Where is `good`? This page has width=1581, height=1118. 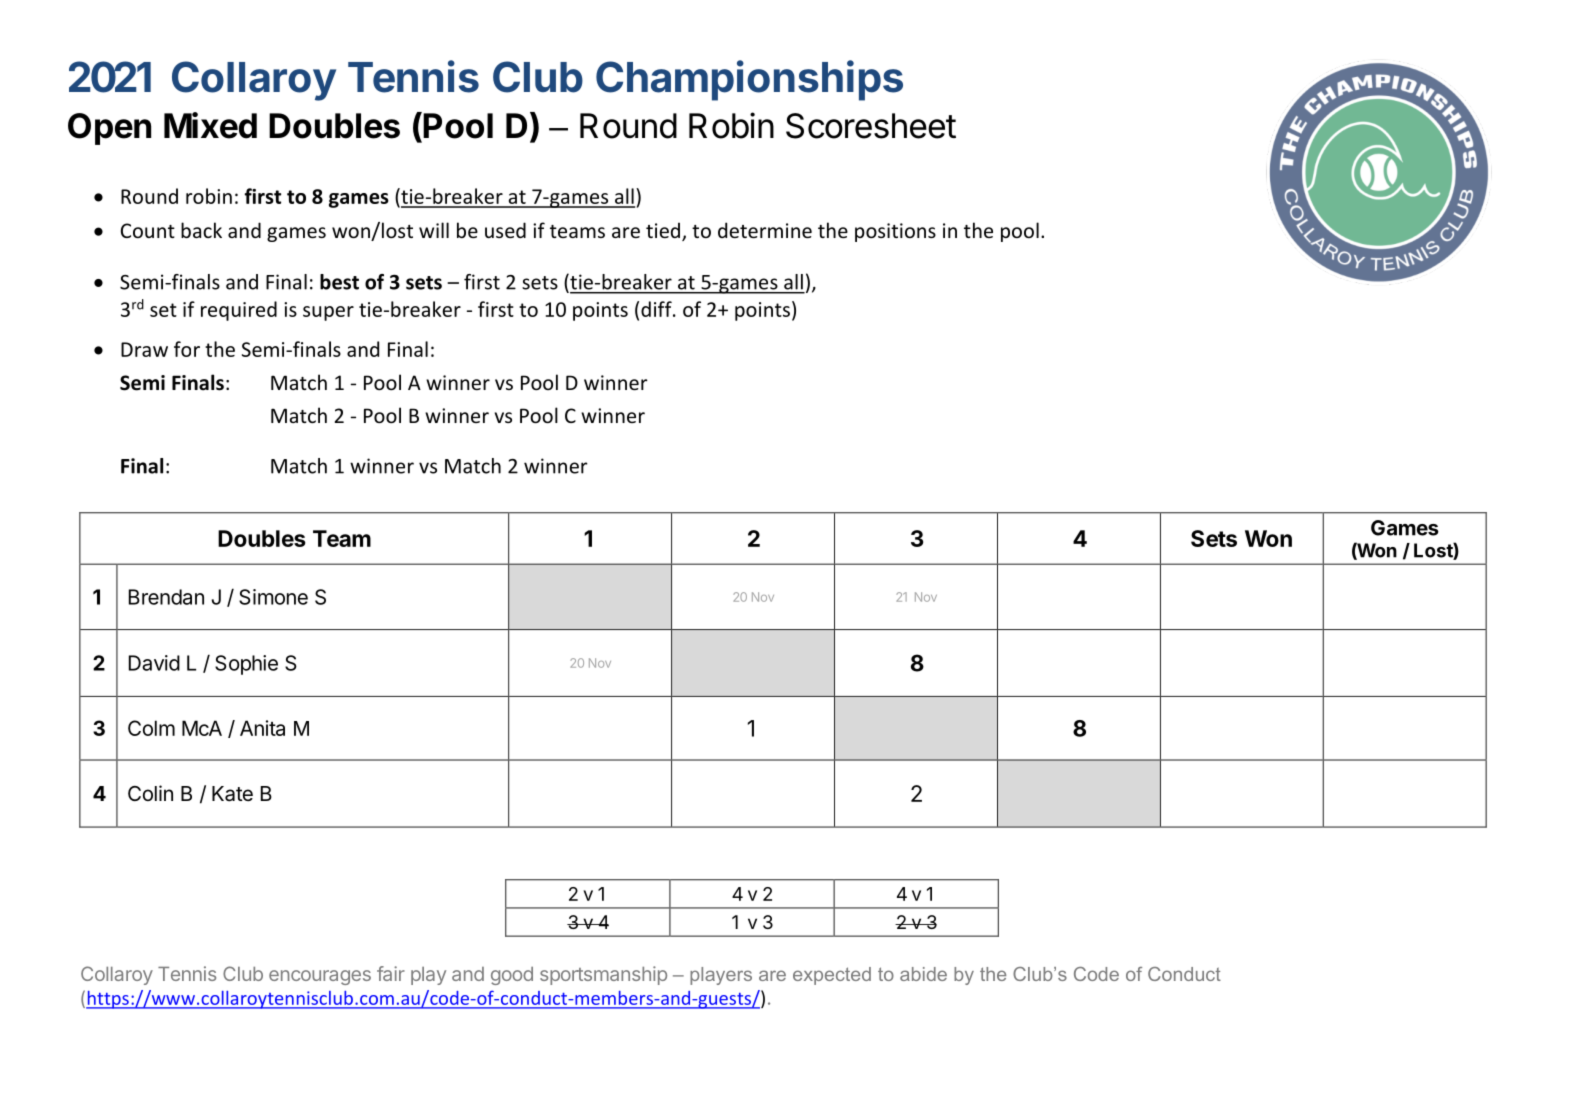
good is located at coordinates (512, 976).
